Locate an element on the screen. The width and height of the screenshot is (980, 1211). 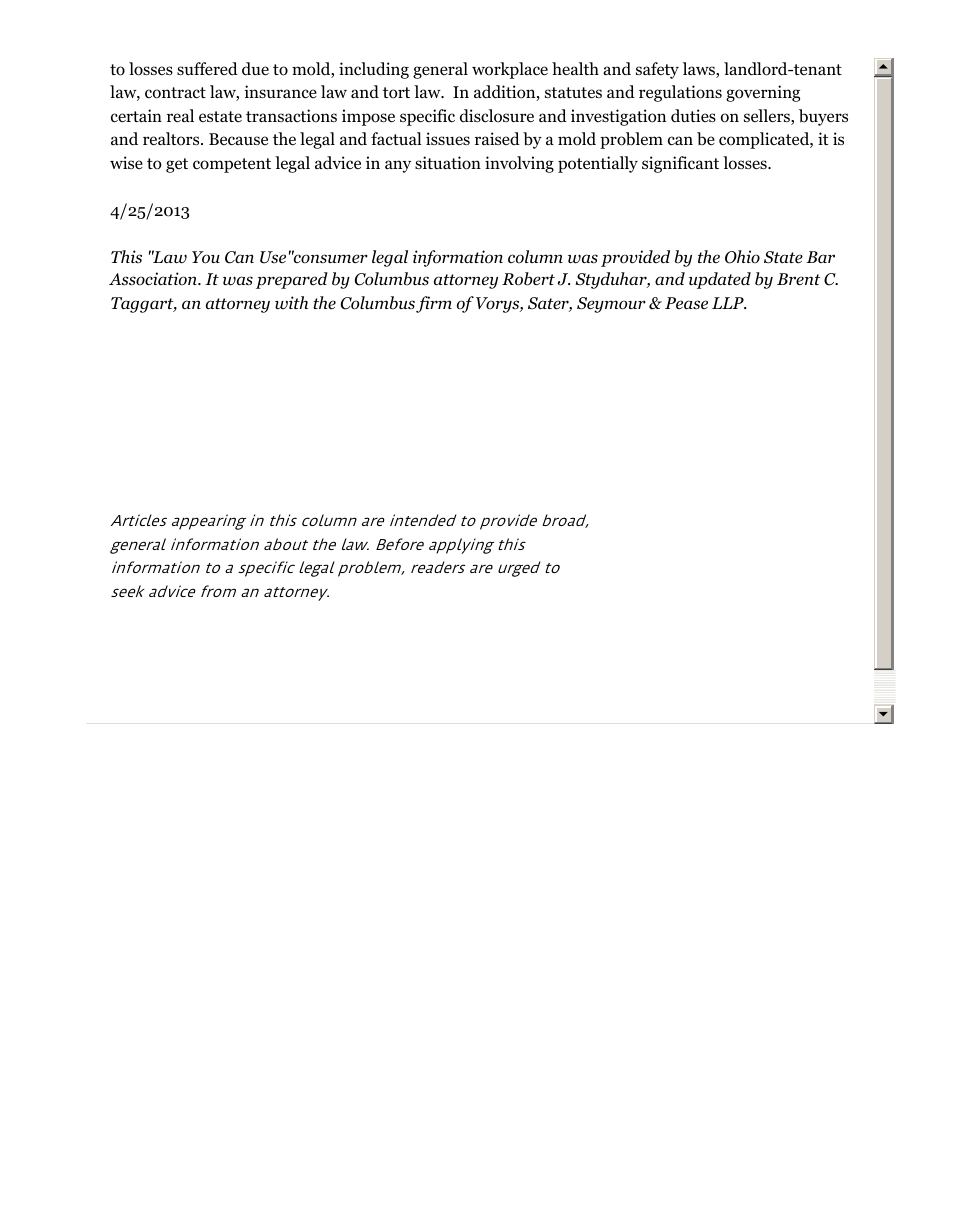
duties is located at coordinates (693, 115).
